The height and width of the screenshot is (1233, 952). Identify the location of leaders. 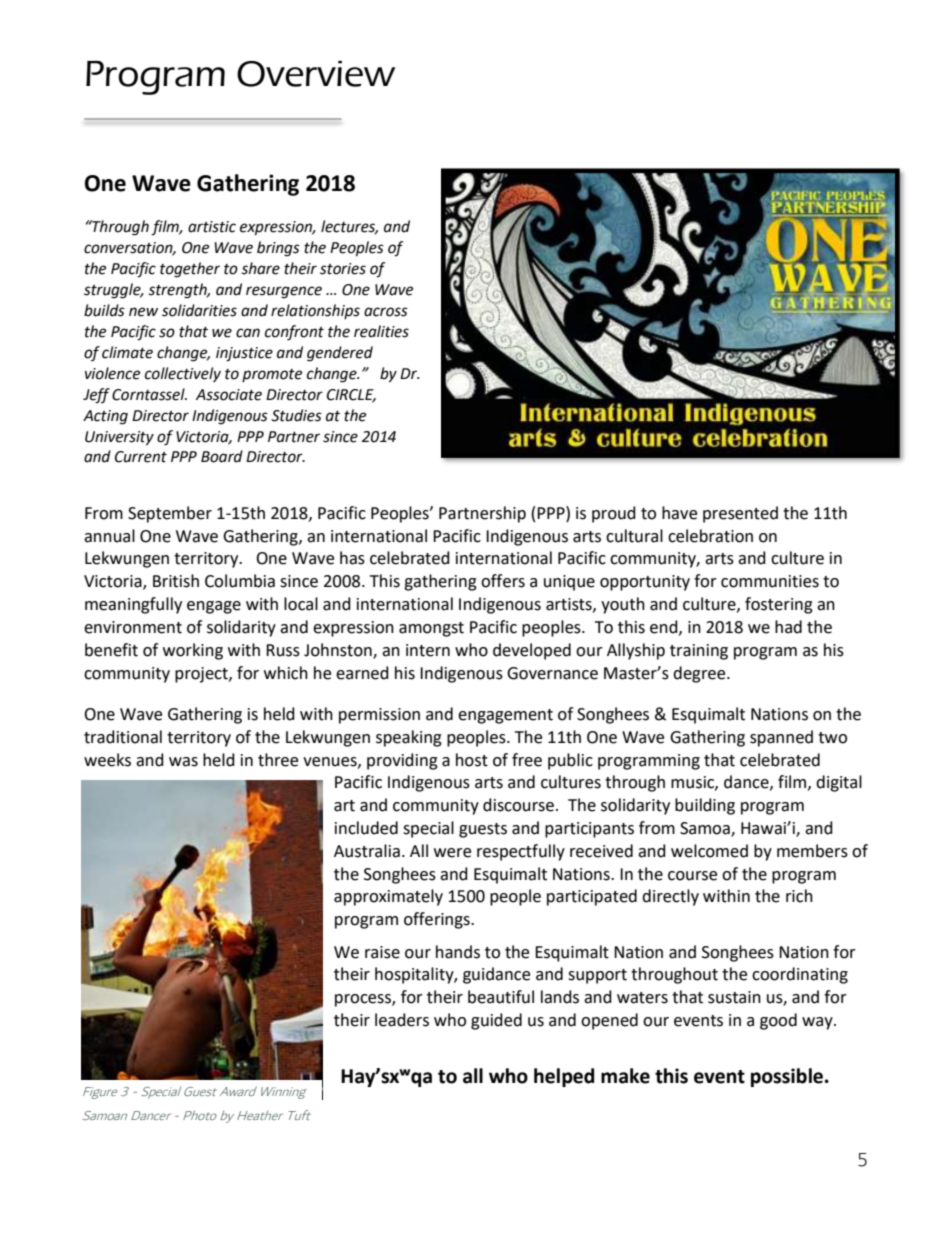
(402, 1020).
